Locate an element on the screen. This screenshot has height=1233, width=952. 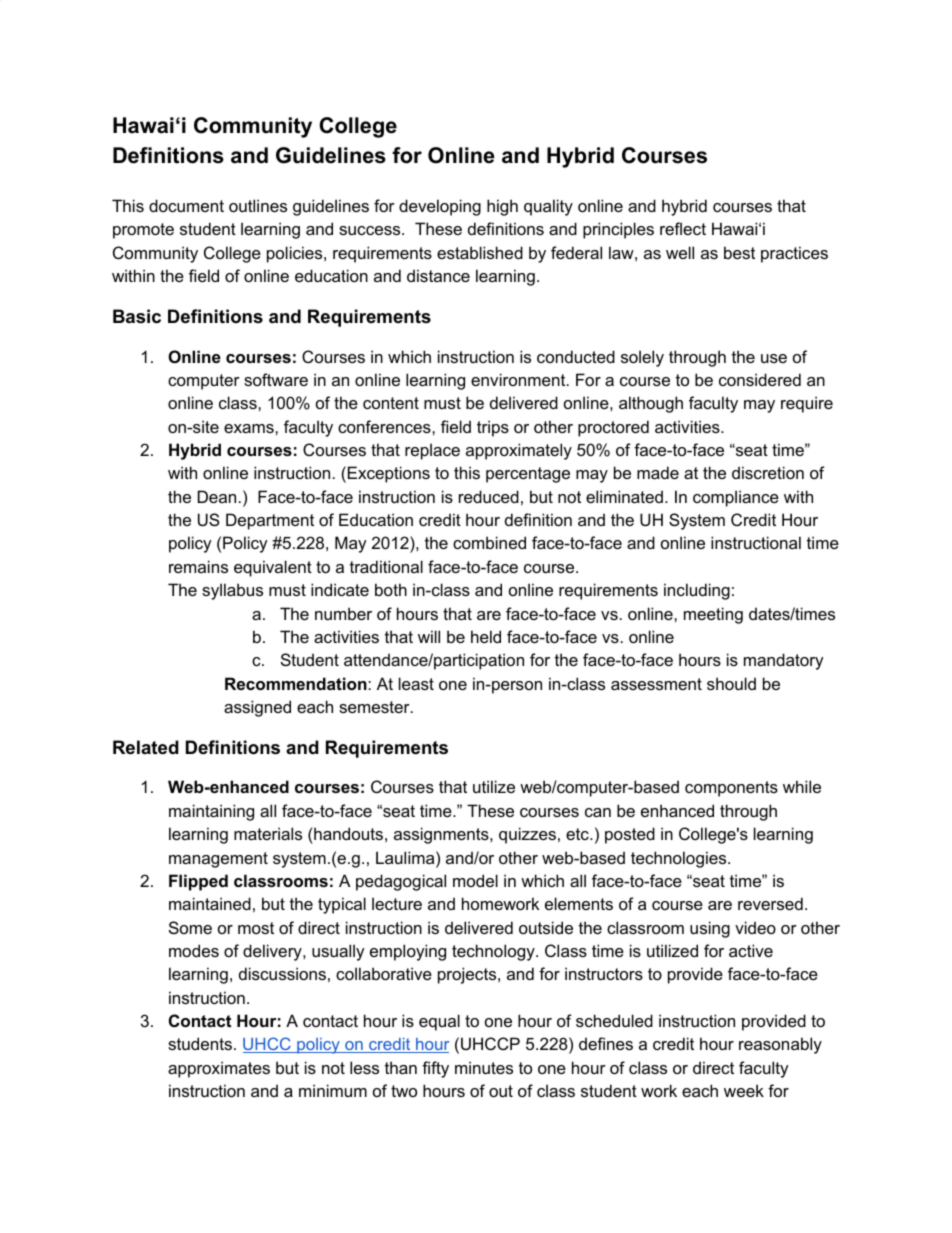
established is located at coordinates (480, 252).
